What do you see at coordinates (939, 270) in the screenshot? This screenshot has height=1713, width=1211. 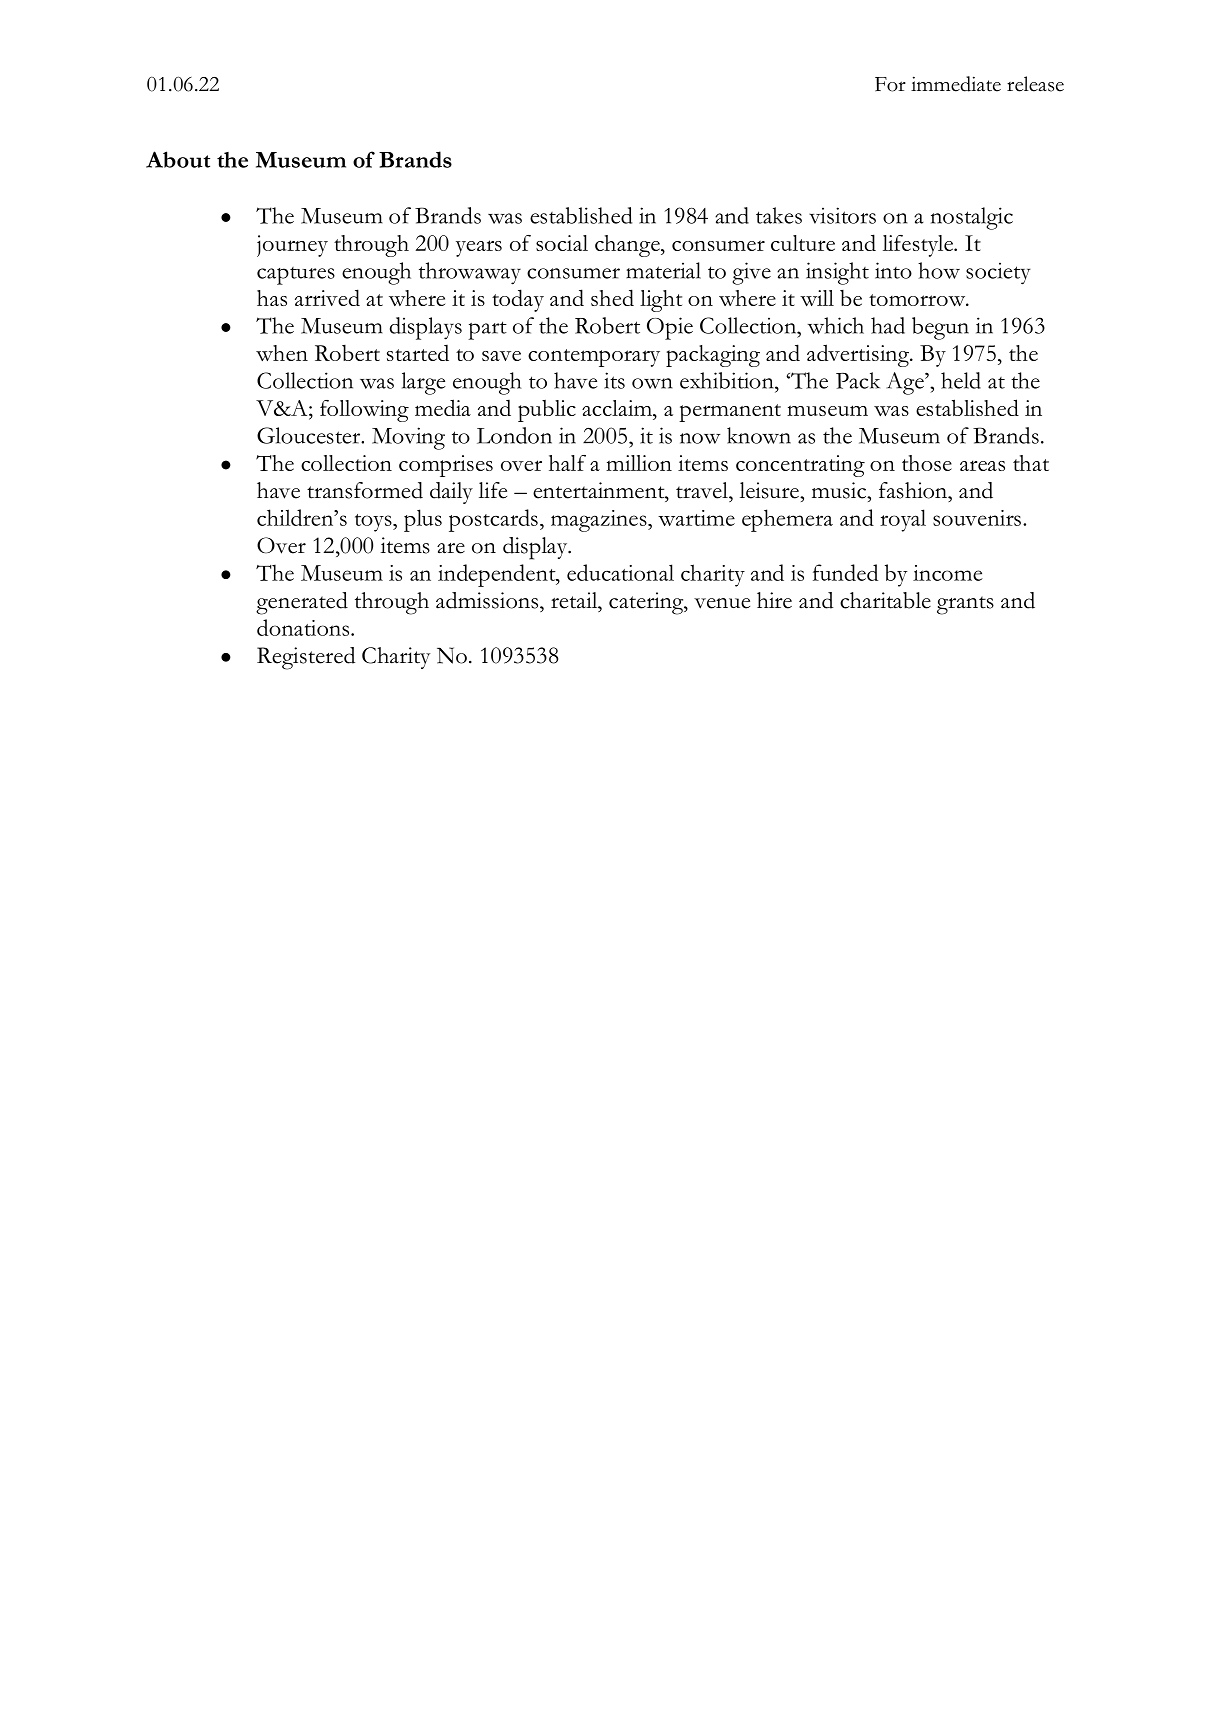 I see `how` at bounding box center [939, 270].
